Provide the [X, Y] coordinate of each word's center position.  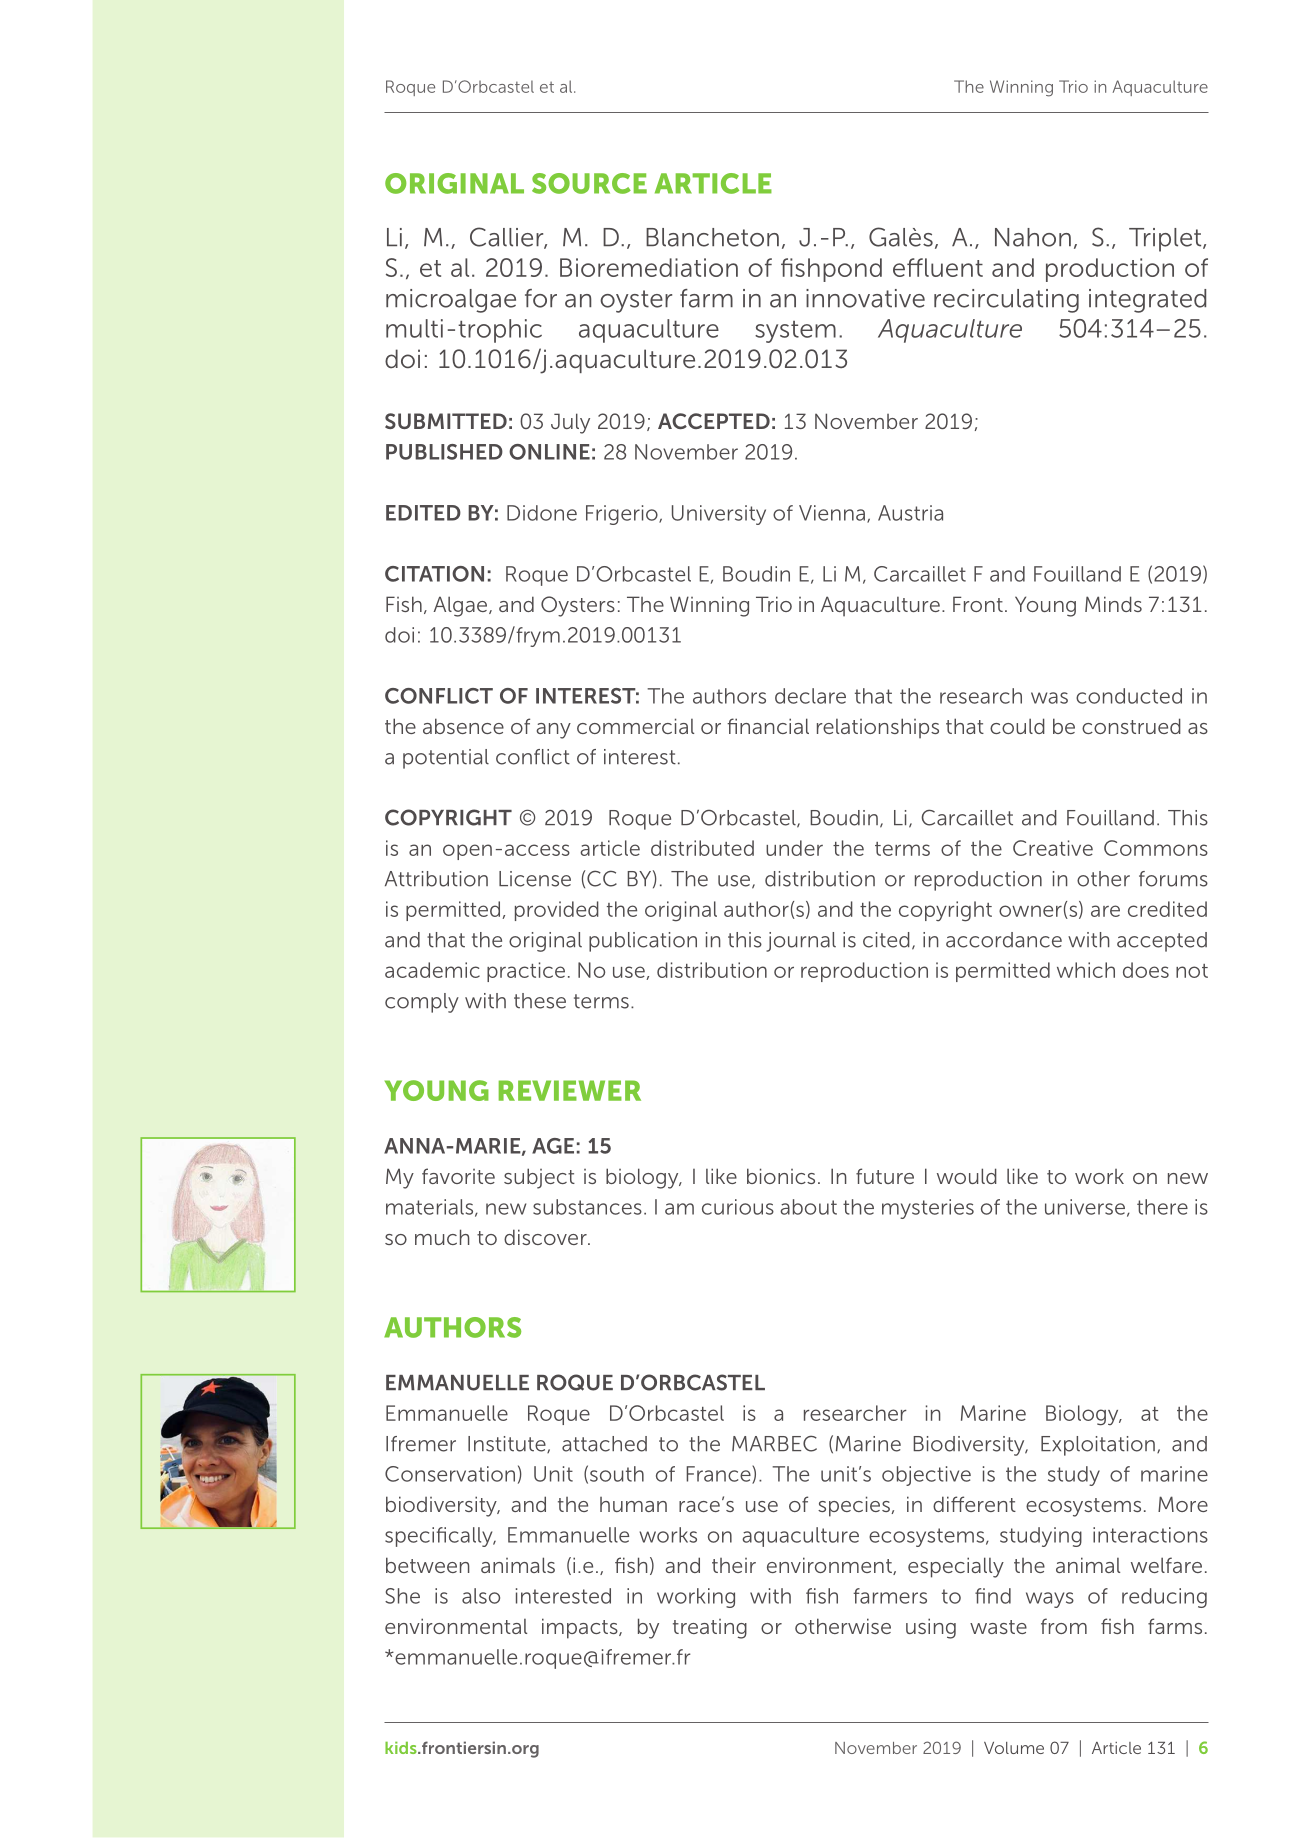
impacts [581, 1628]
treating [710, 1629]
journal [801, 942]
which [1086, 970]
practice [526, 972]
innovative [865, 298]
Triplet [1166, 240]
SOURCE [589, 183]
